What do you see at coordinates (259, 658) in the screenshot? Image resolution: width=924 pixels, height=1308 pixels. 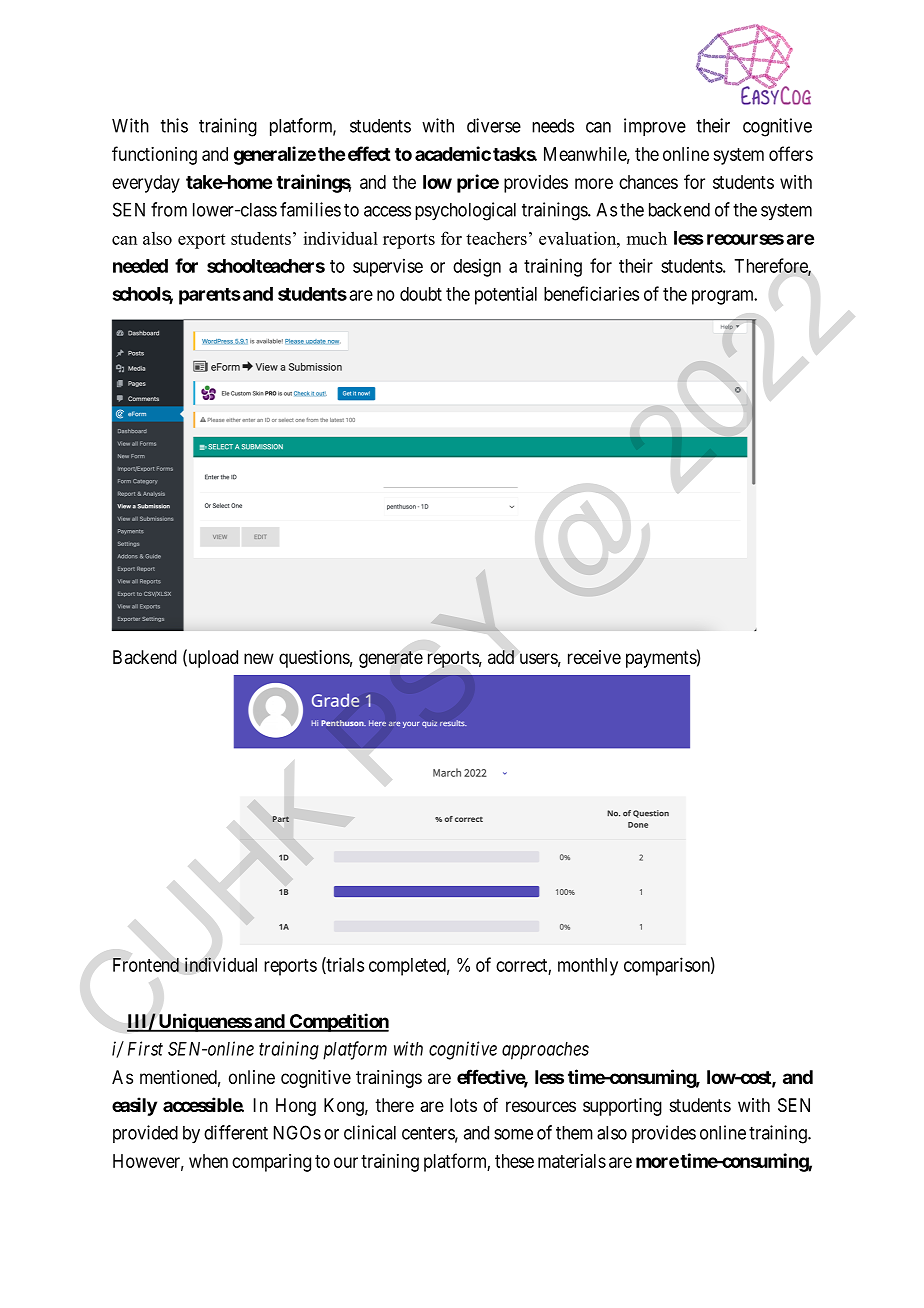 I see `new` at bounding box center [259, 658].
